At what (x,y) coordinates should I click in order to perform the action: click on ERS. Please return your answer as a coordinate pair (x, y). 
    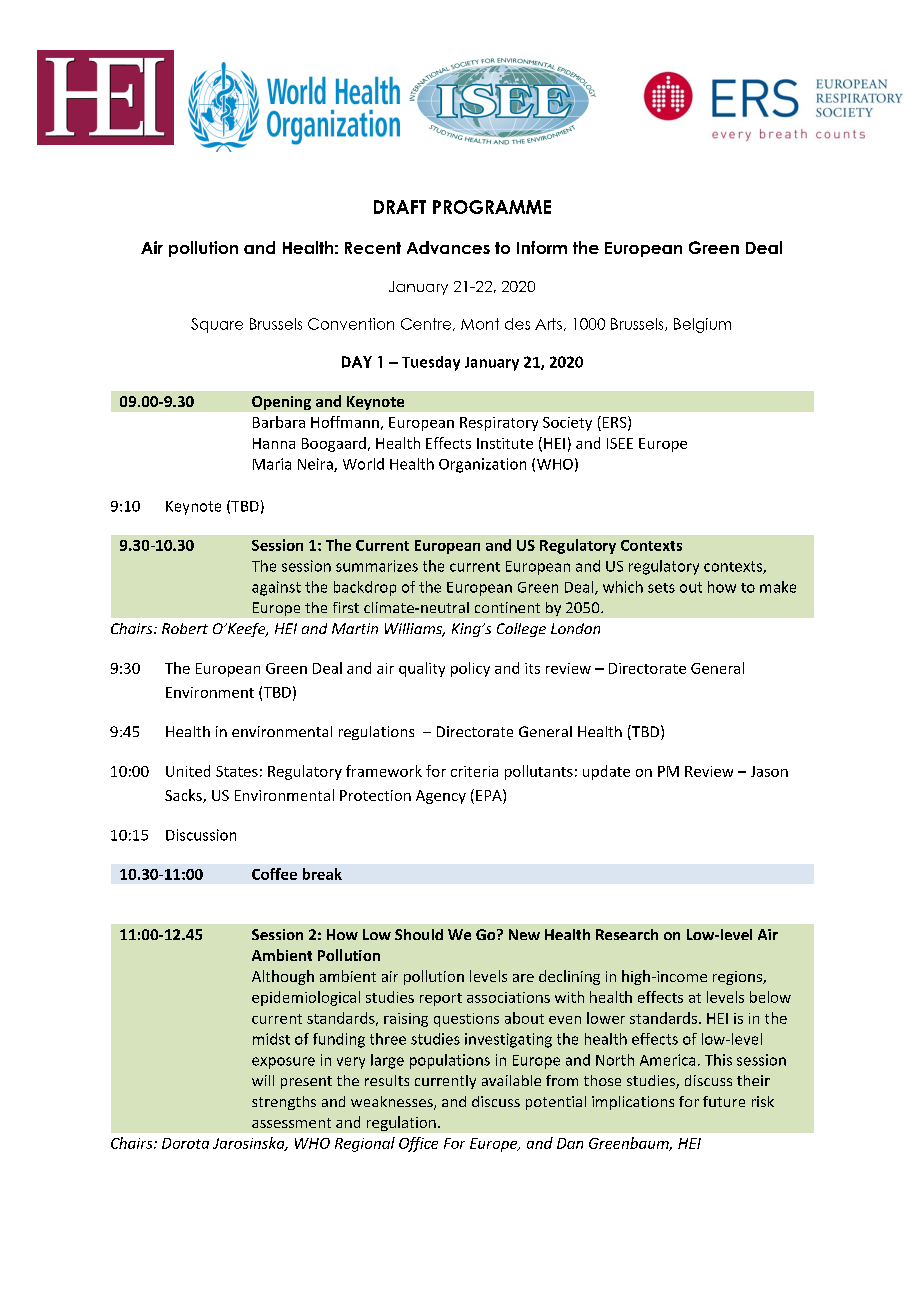
    Looking at the image, I should click on (616, 423).
